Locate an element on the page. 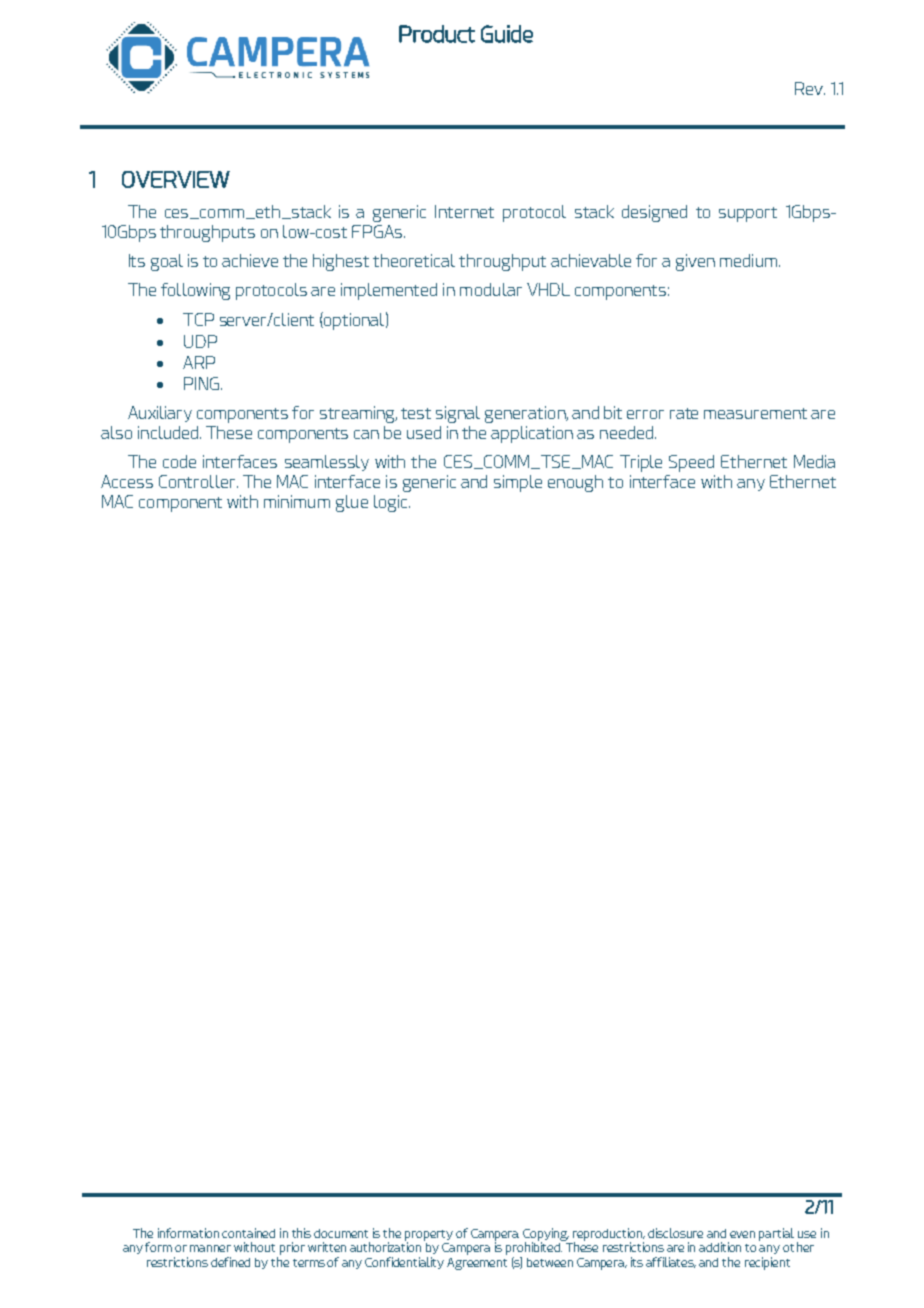  code is located at coordinates (179, 461).
